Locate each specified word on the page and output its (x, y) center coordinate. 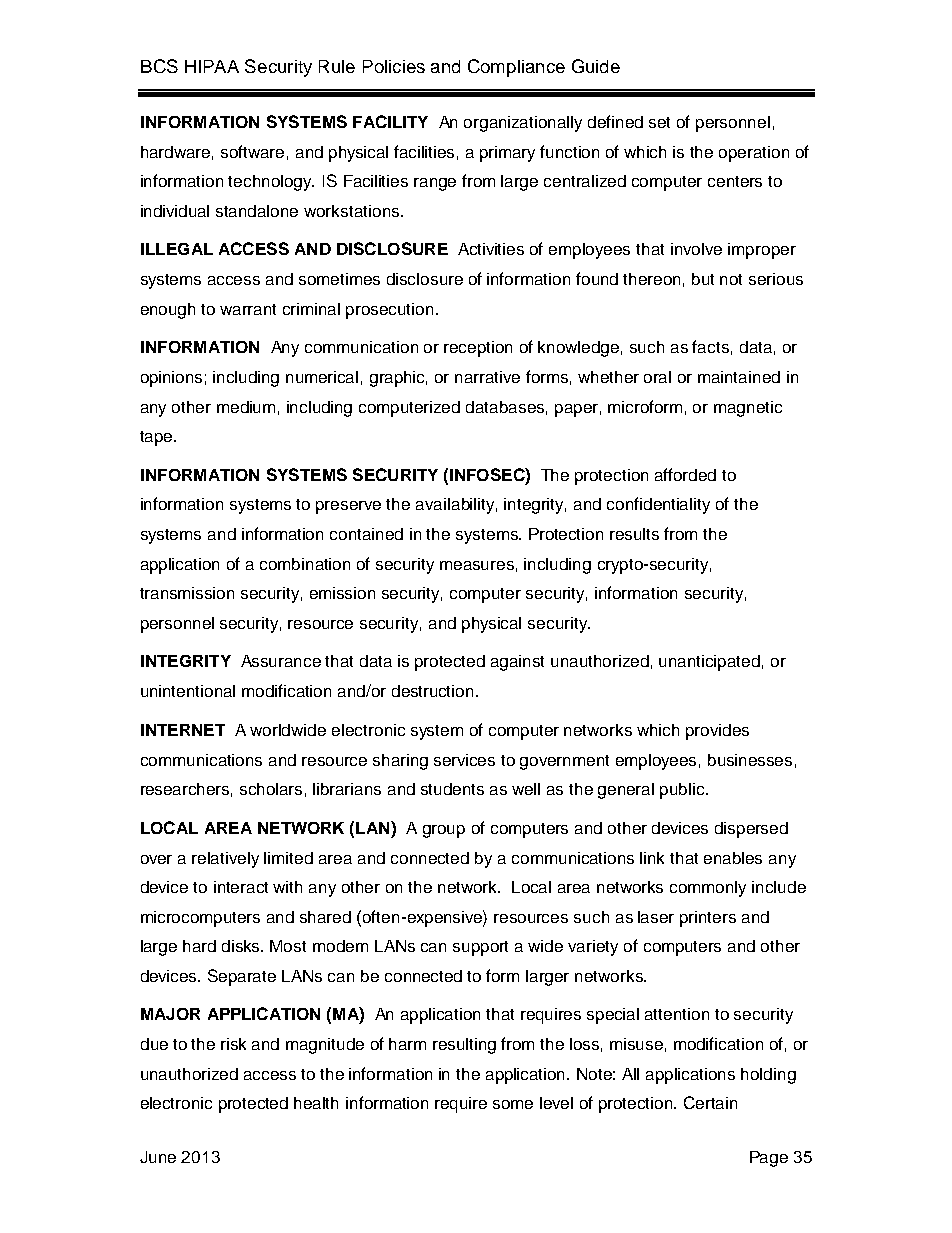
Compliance (516, 68)
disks (242, 946)
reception (478, 349)
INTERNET (183, 730)
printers (708, 919)
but (703, 279)
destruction (432, 691)
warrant (248, 309)
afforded (685, 474)
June (158, 1157)
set (659, 122)
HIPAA (212, 66)
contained (366, 534)
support (480, 948)
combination (305, 564)
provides (717, 732)
